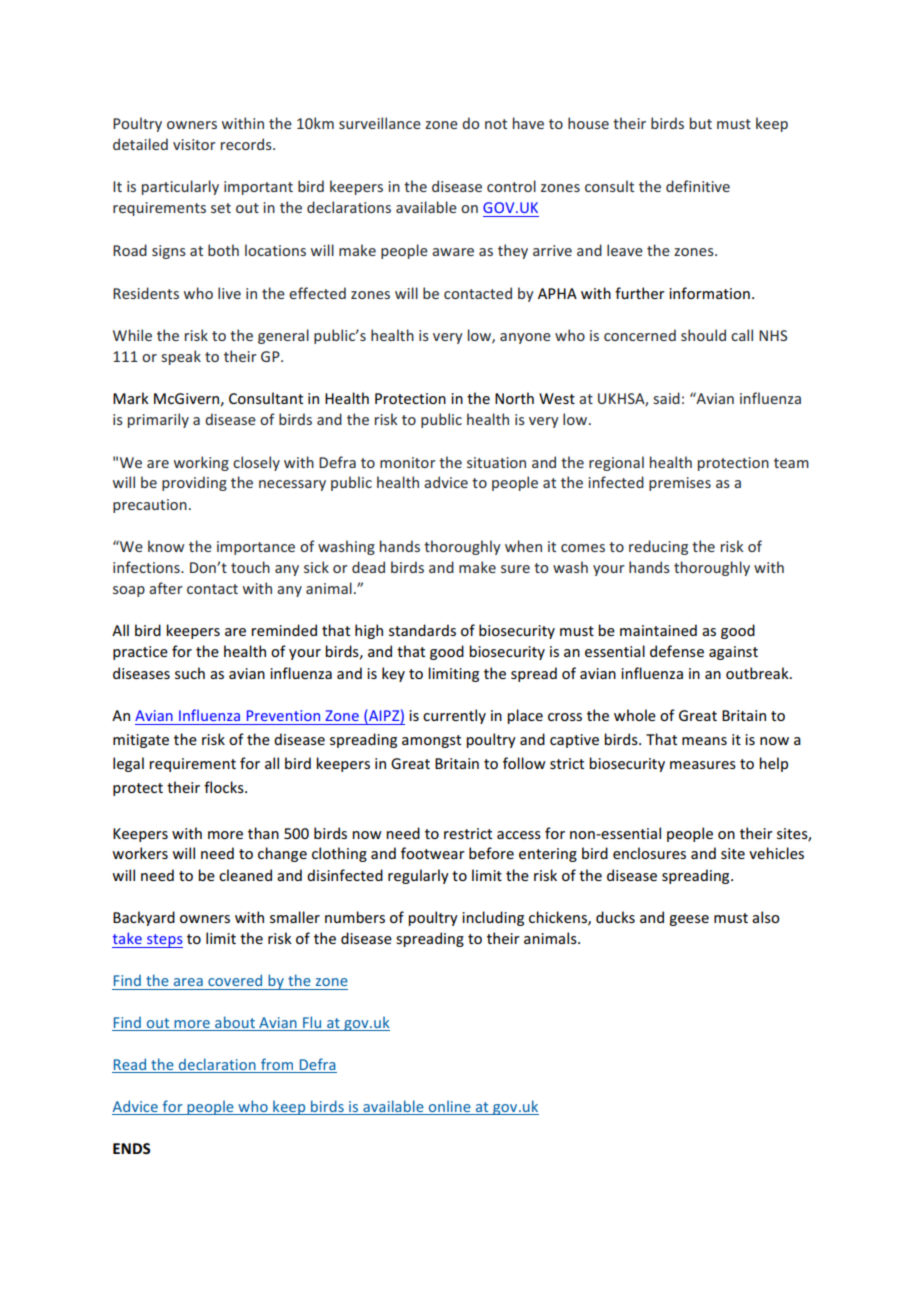 The height and width of the page is (1308, 924). I want to click on not, so click(496, 124).
